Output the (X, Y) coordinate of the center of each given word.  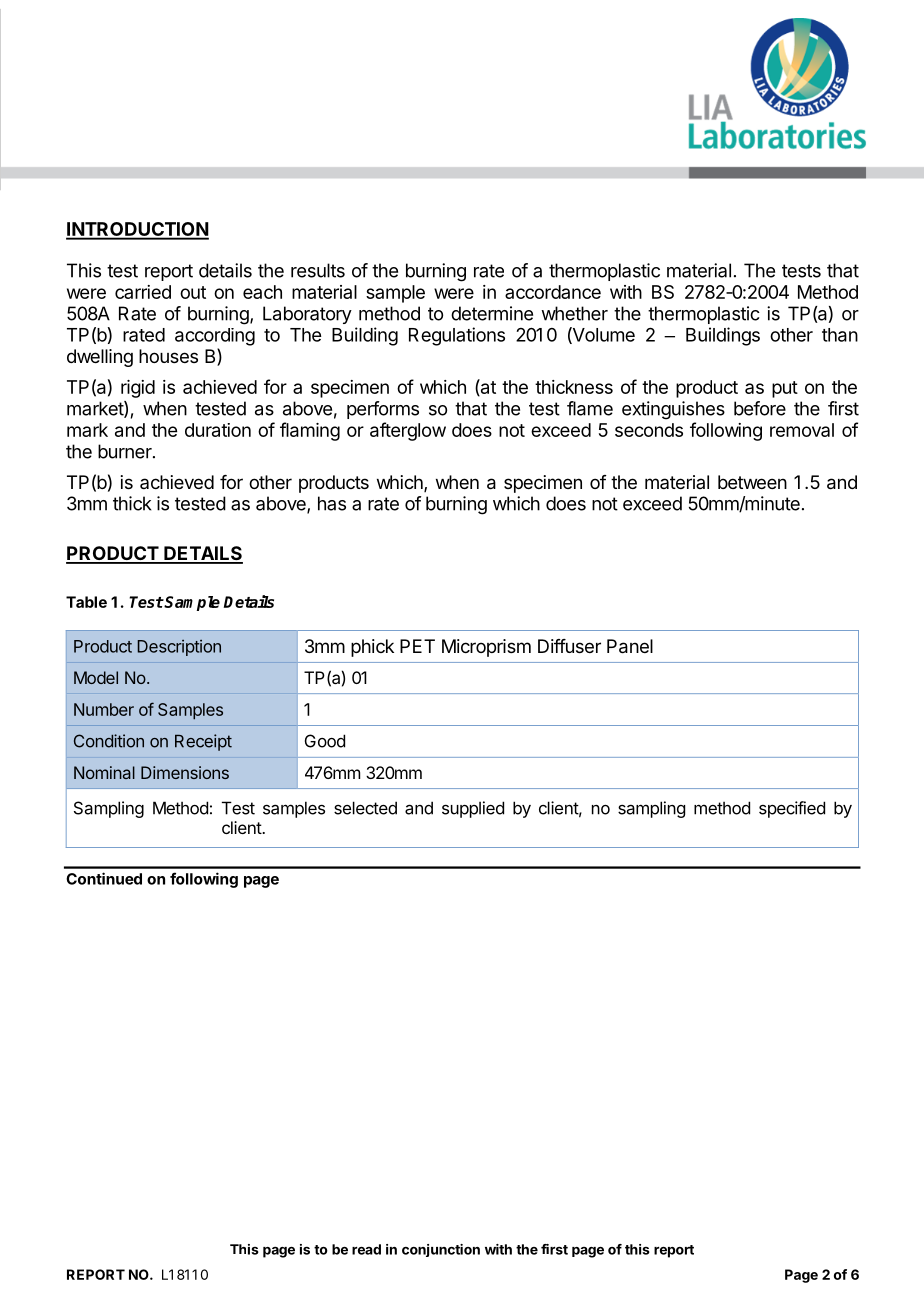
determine (492, 313)
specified (792, 809)
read (366, 1249)
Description (179, 648)
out (193, 292)
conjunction (441, 1250)
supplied (473, 809)
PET (417, 646)
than (840, 335)
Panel (630, 646)
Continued (104, 878)
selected (365, 808)
